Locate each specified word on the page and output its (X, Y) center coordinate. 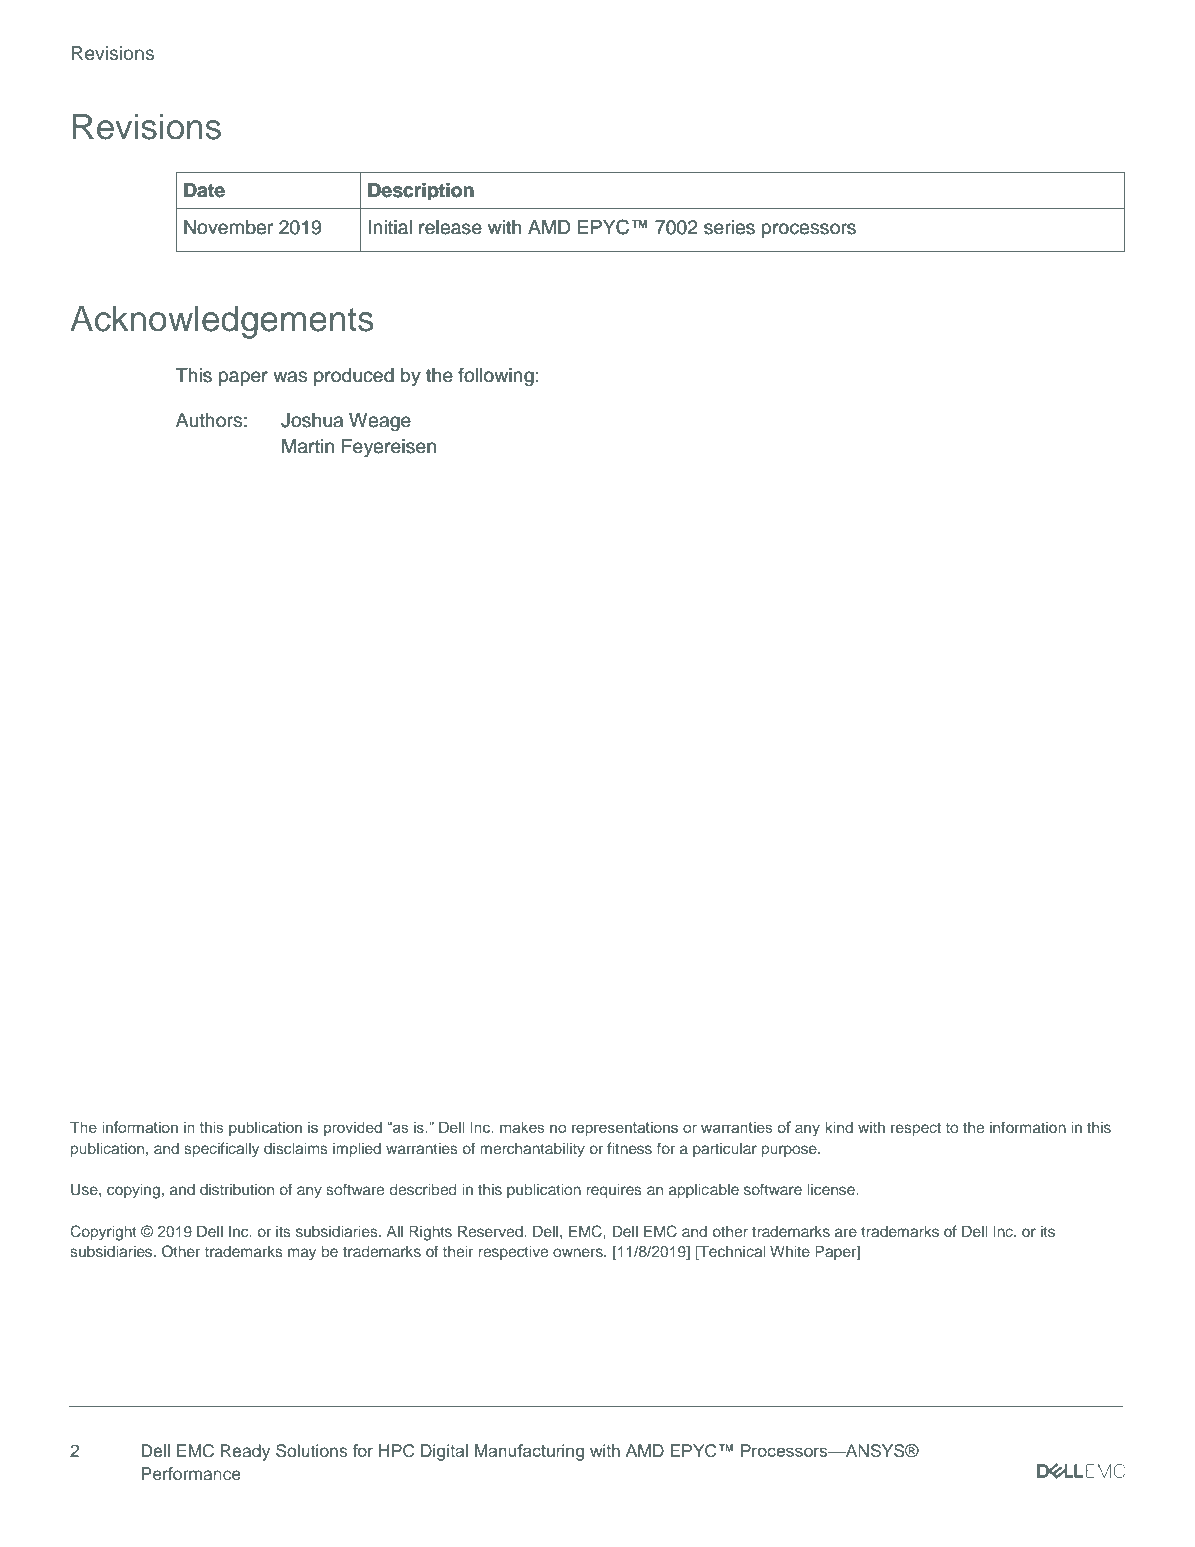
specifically (221, 1150)
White (790, 1251)
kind (839, 1127)
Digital (444, 1452)
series (729, 227)
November (228, 227)
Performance (191, 1474)
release (450, 227)
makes (522, 1127)
